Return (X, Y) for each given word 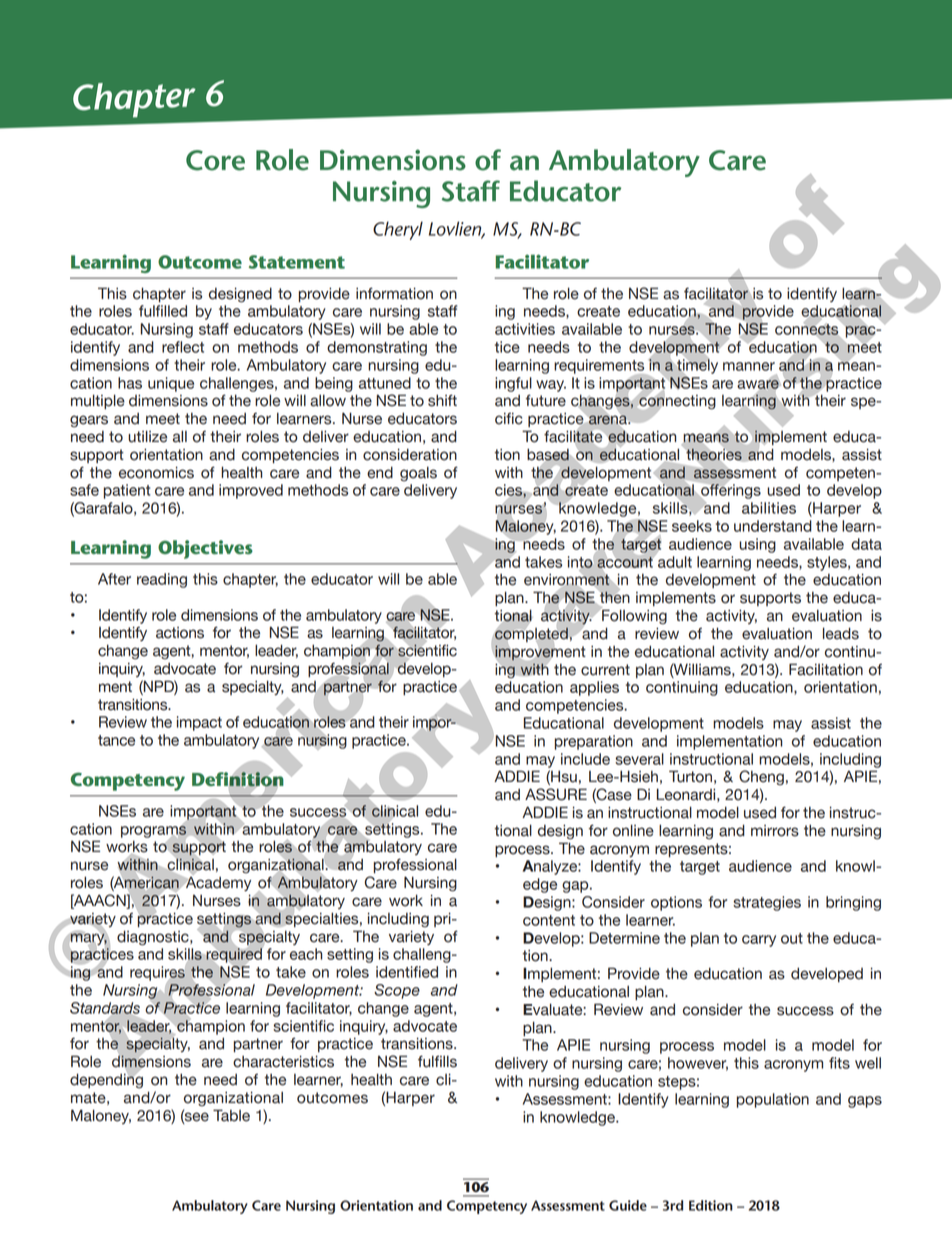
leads (841, 633)
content (549, 920)
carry (759, 941)
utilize (147, 436)
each (306, 954)
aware (759, 384)
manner (749, 366)
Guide (628, 1205)
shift (442, 400)
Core (215, 160)
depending (106, 1080)
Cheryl (398, 230)
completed (531, 634)
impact (199, 723)
